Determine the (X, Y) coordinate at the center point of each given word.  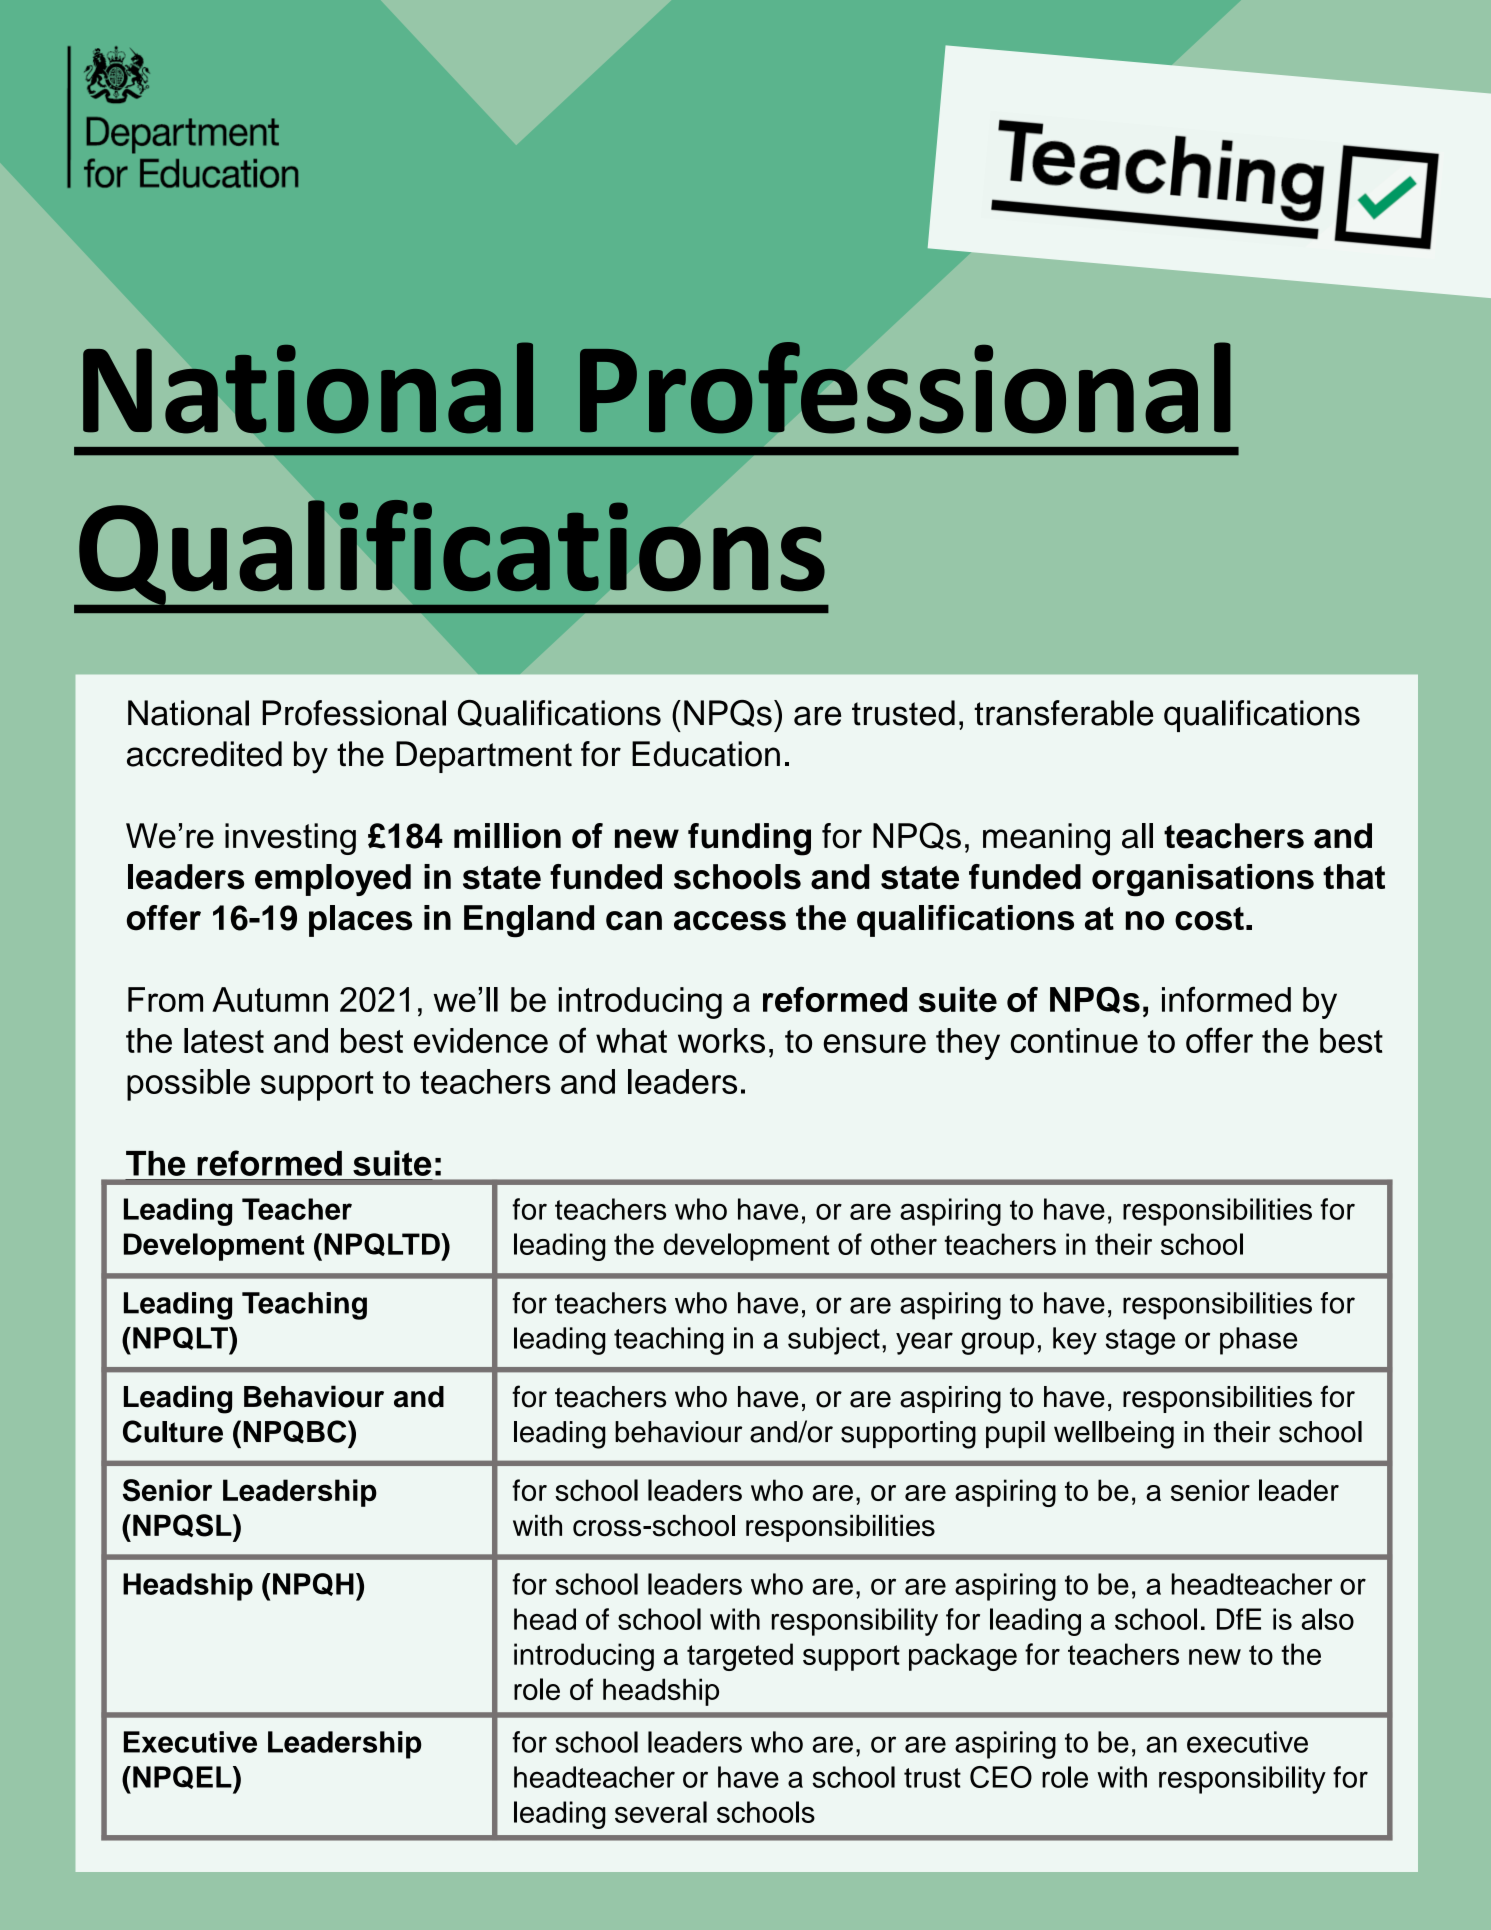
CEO (1001, 1777)
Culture (173, 1431)
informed (1226, 999)
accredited (204, 754)
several (661, 1812)
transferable (1063, 713)
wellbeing (1114, 1435)
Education (706, 754)
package (963, 1657)
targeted (740, 1657)
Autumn (270, 999)
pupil (1015, 1434)
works (721, 1040)
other (904, 1244)
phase (1258, 1341)
